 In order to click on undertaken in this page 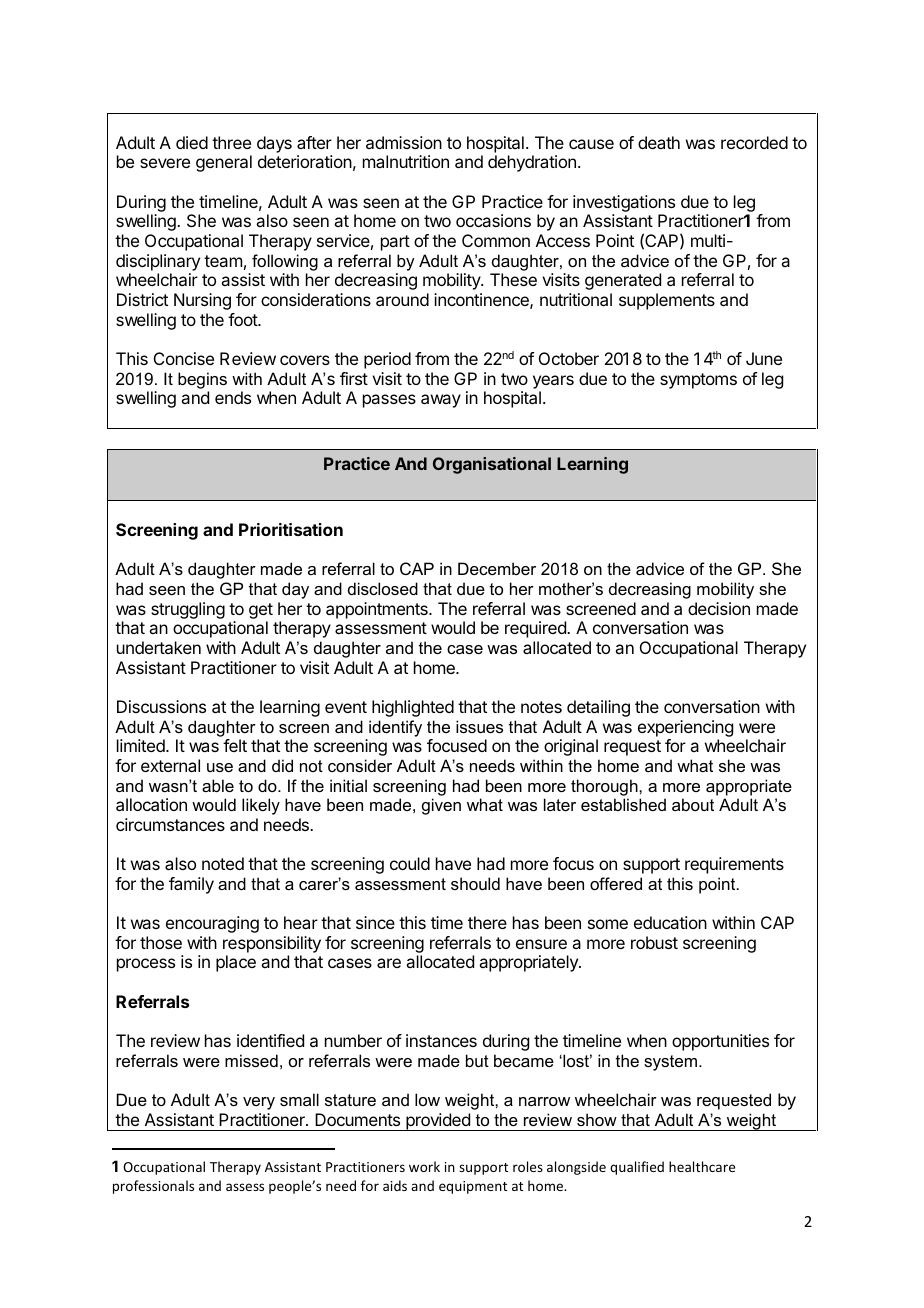, I will do `click(159, 647)`.
